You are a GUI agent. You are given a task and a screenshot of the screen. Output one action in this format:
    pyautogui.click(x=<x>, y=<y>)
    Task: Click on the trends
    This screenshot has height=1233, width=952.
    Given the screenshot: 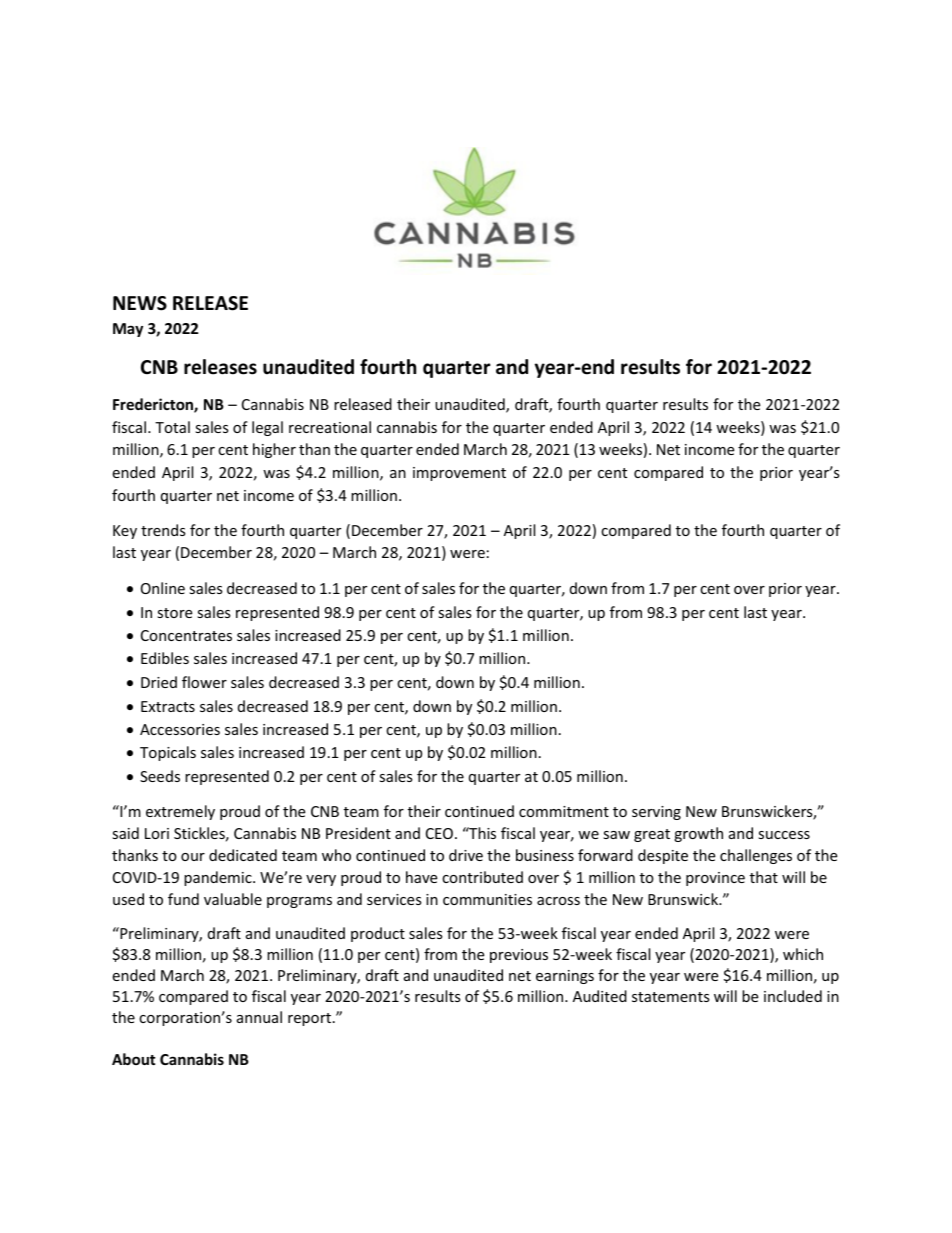 What is the action you would take?
    pyautogui.click(x=163, y=530)
